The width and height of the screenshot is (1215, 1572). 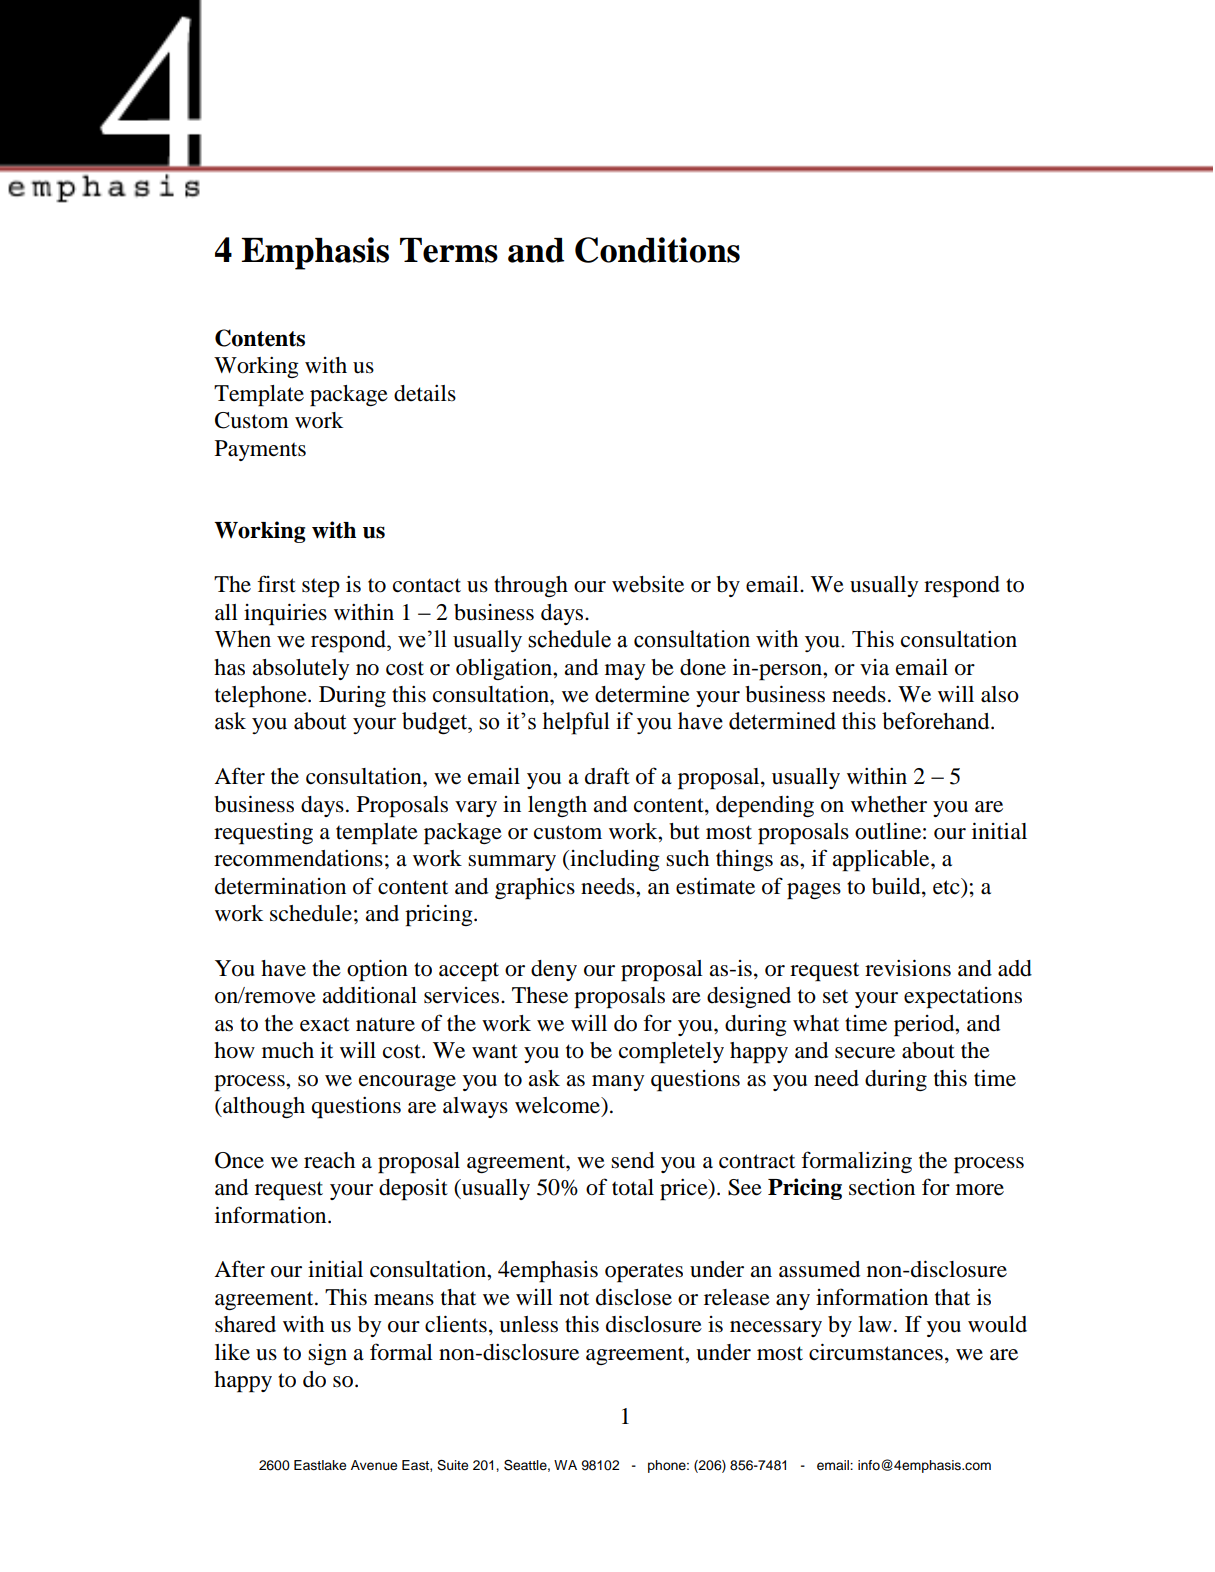 What do you see at coordinates (449, 250) in the screenshot?
I see `Terms` at bounding box center [449, 250].
